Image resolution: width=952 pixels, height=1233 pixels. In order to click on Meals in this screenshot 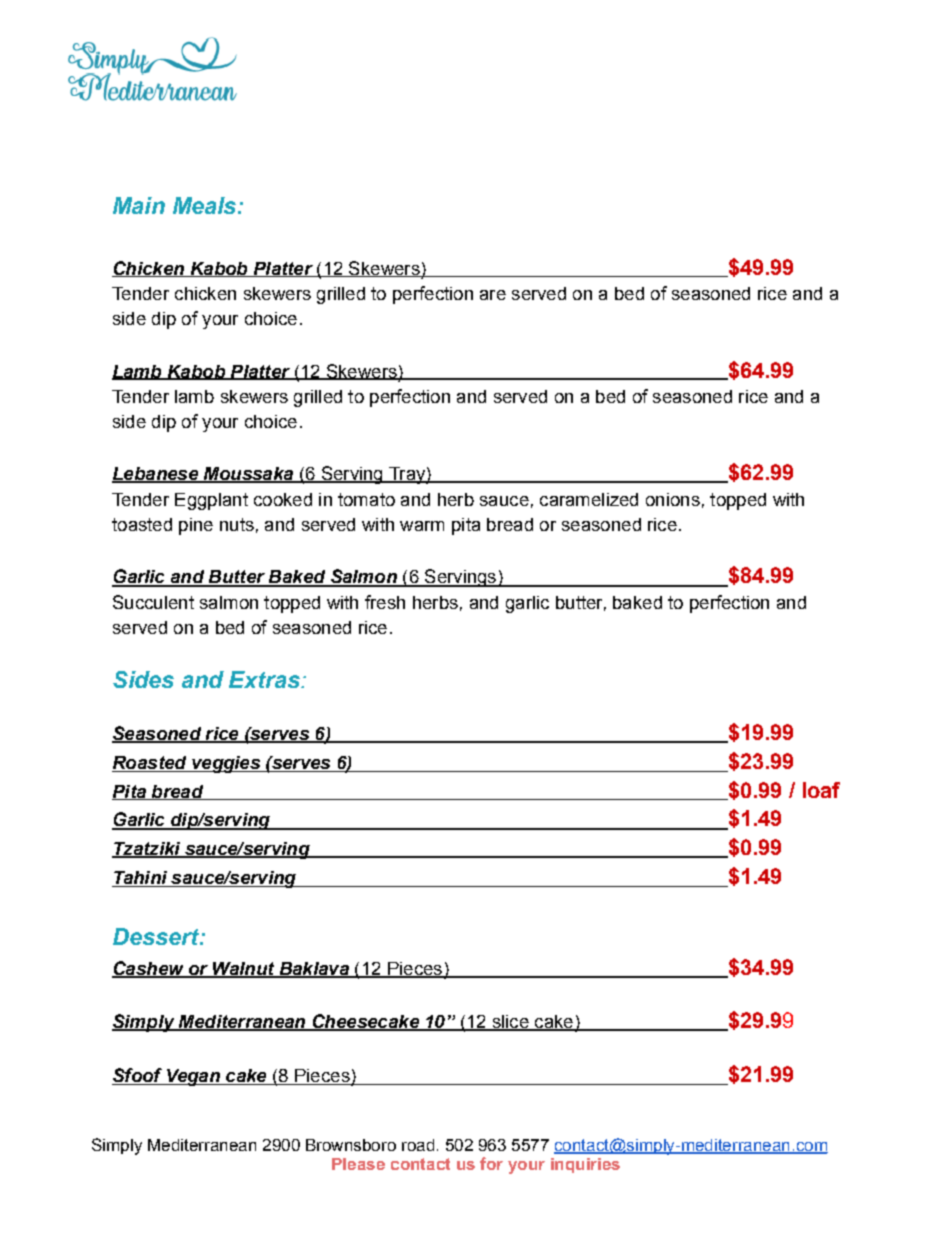, I will do `click(206, 205)`.
